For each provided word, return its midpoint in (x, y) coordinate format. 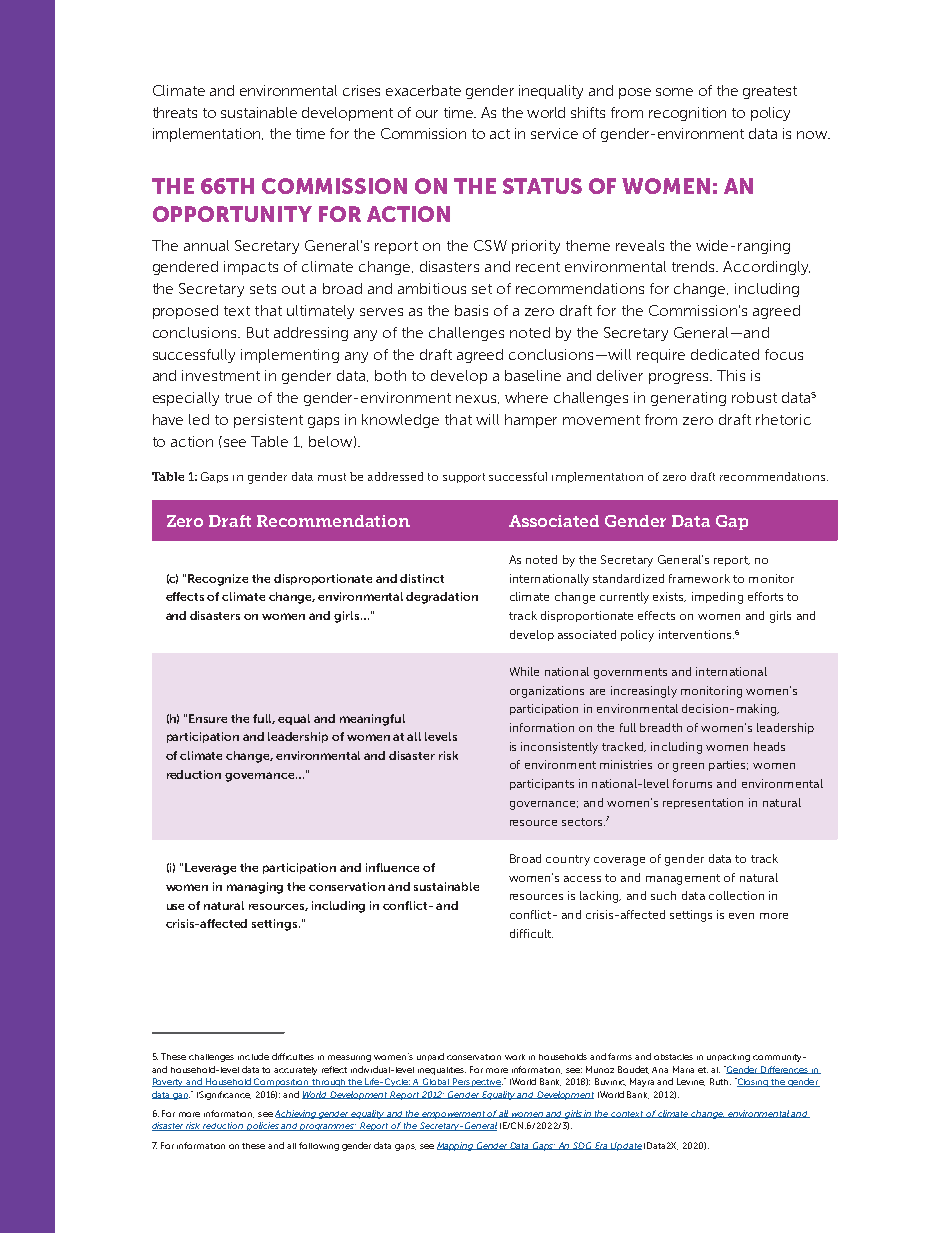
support (464, 478)
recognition (687, 114)
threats (175, 112)
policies (263, 1126)
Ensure (208, 718)
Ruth (720, 1081)
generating (688, 399)
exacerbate (423, 90)
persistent (268, 421)
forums (692, 783)
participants (542, 784)
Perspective (477, 1082)
